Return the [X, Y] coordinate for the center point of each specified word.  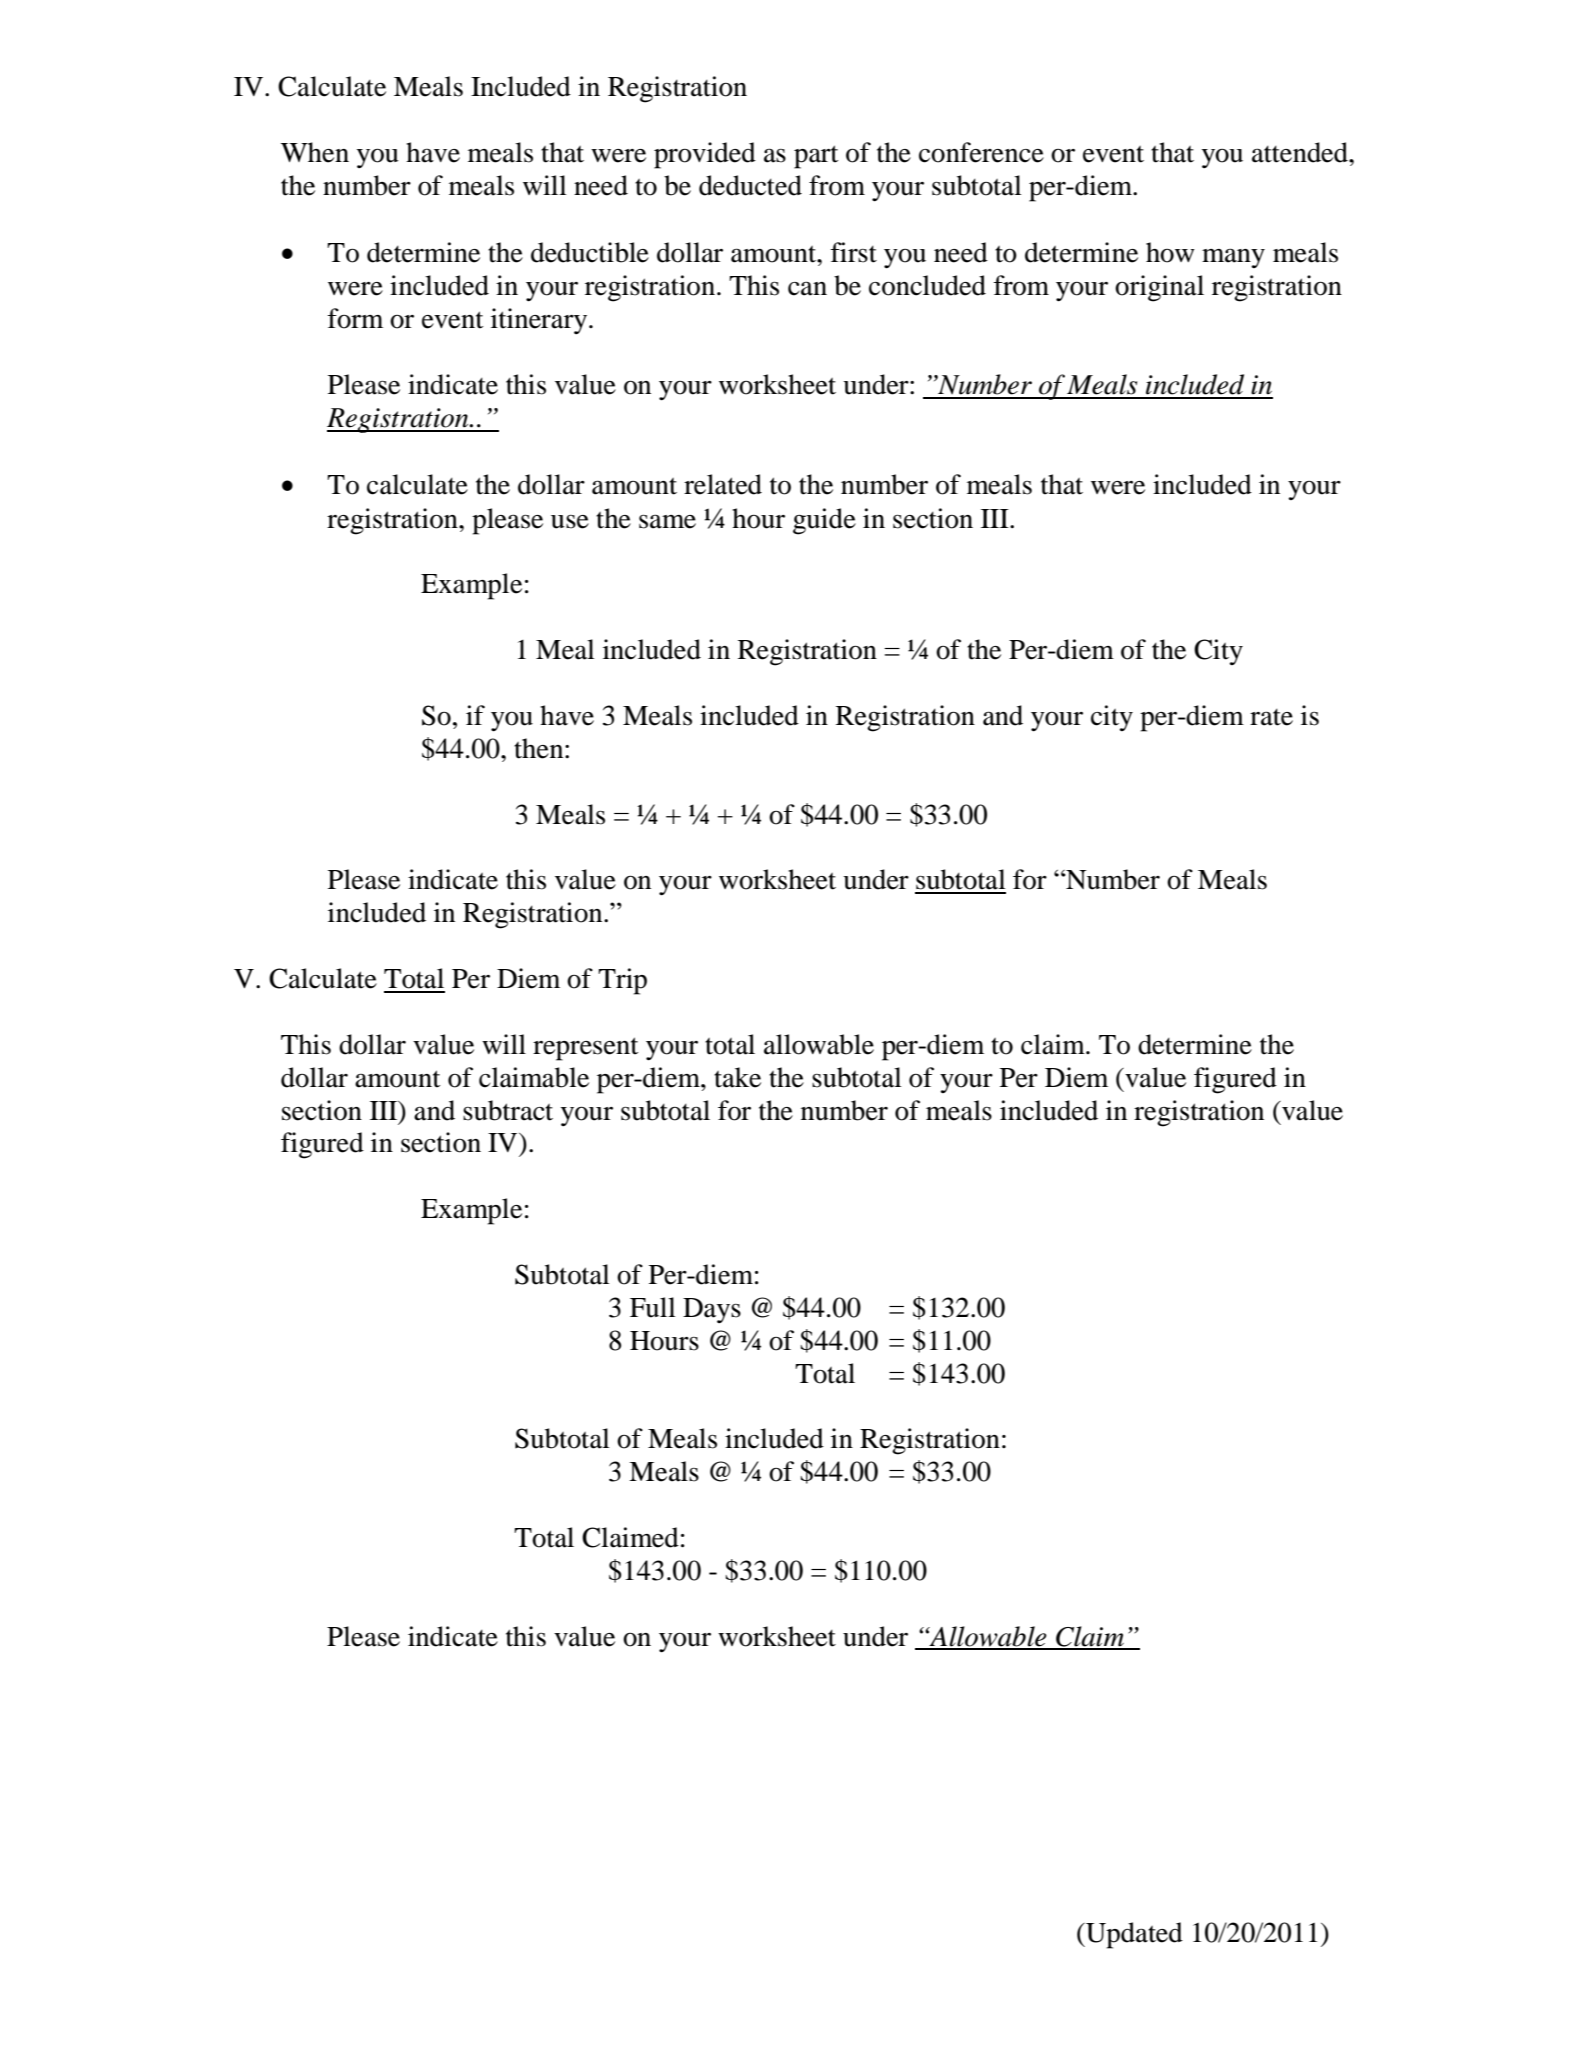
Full [653, 1307]
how [1170, 252]
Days [712, 1310]
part [816, 157]
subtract [508, 1110]
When [315, 152]
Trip [622, 981]
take [737, 1077]
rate [1271, 717]
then [540, 748]
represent [586, 1049]
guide [824, 521]
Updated [1133, 1935]
